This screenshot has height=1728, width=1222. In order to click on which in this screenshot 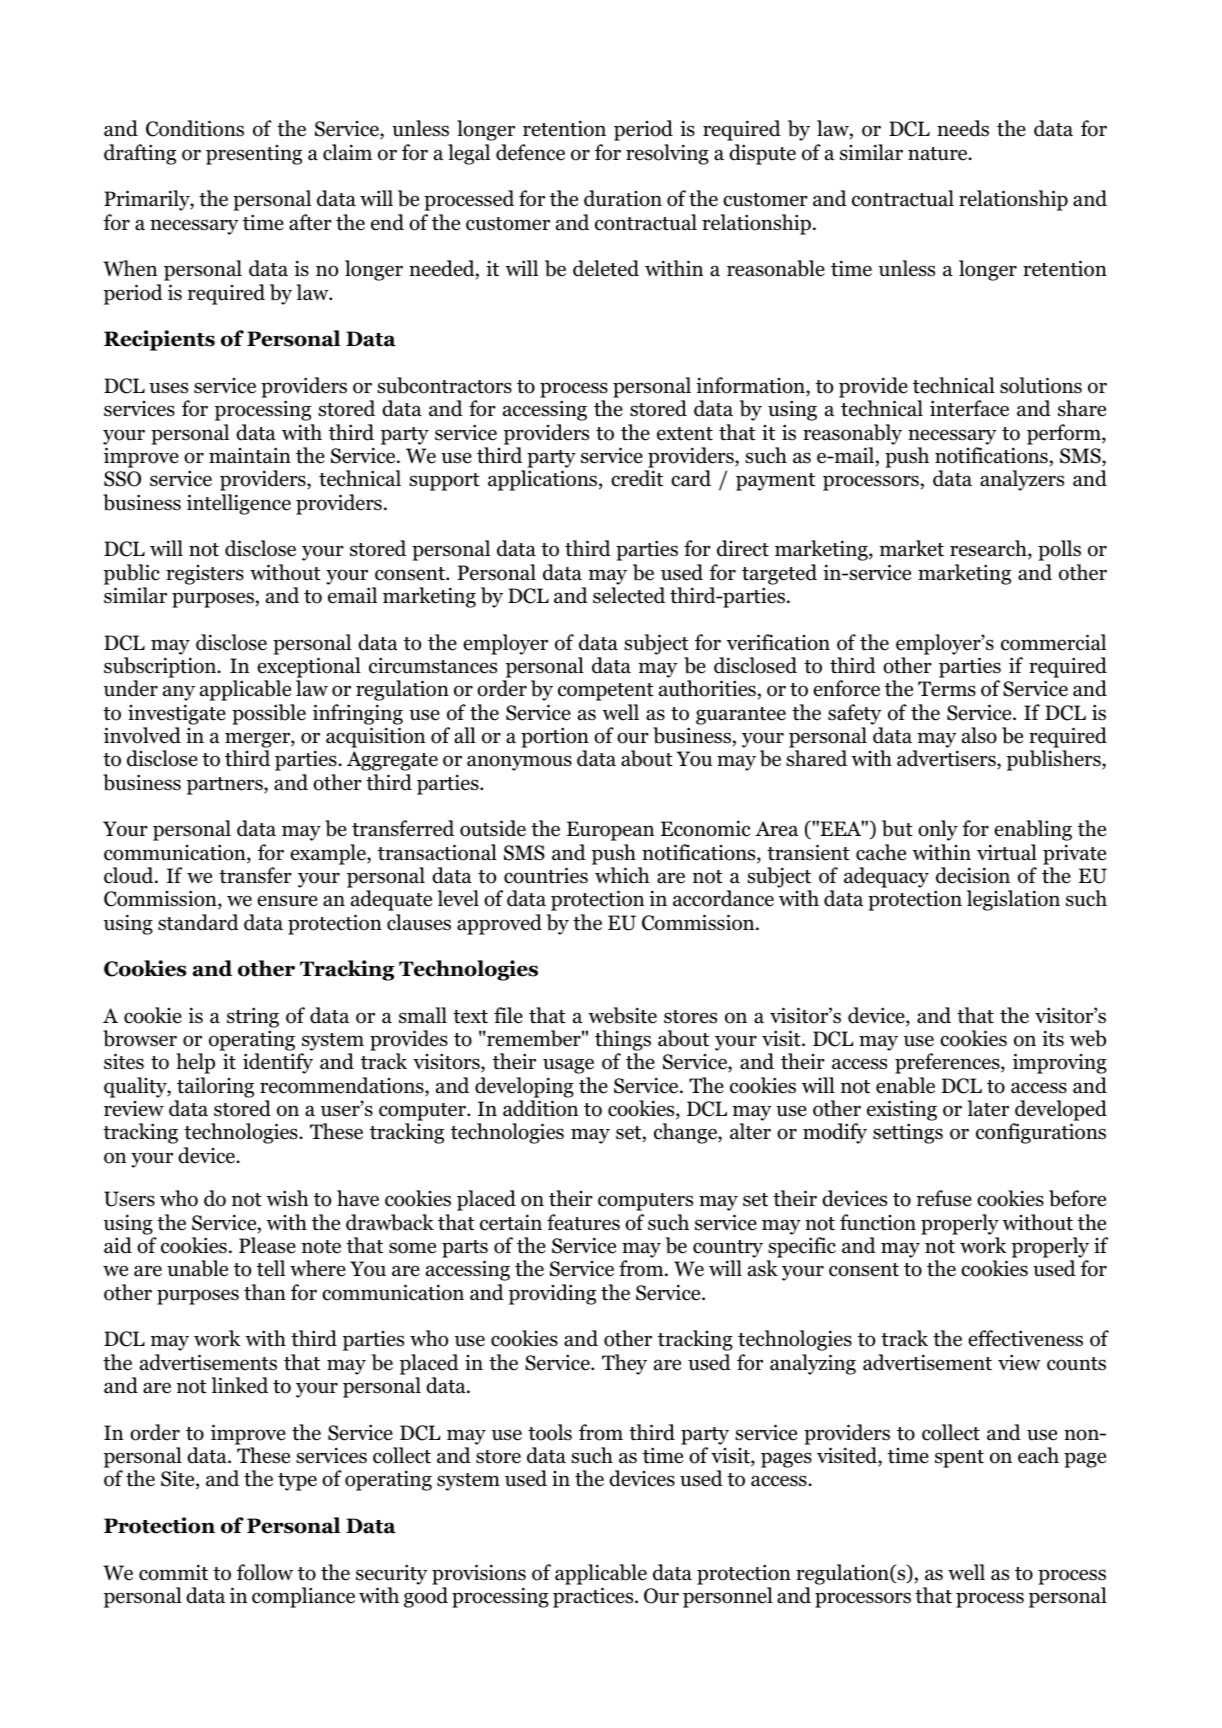, I will do `click(622, 875)`.
